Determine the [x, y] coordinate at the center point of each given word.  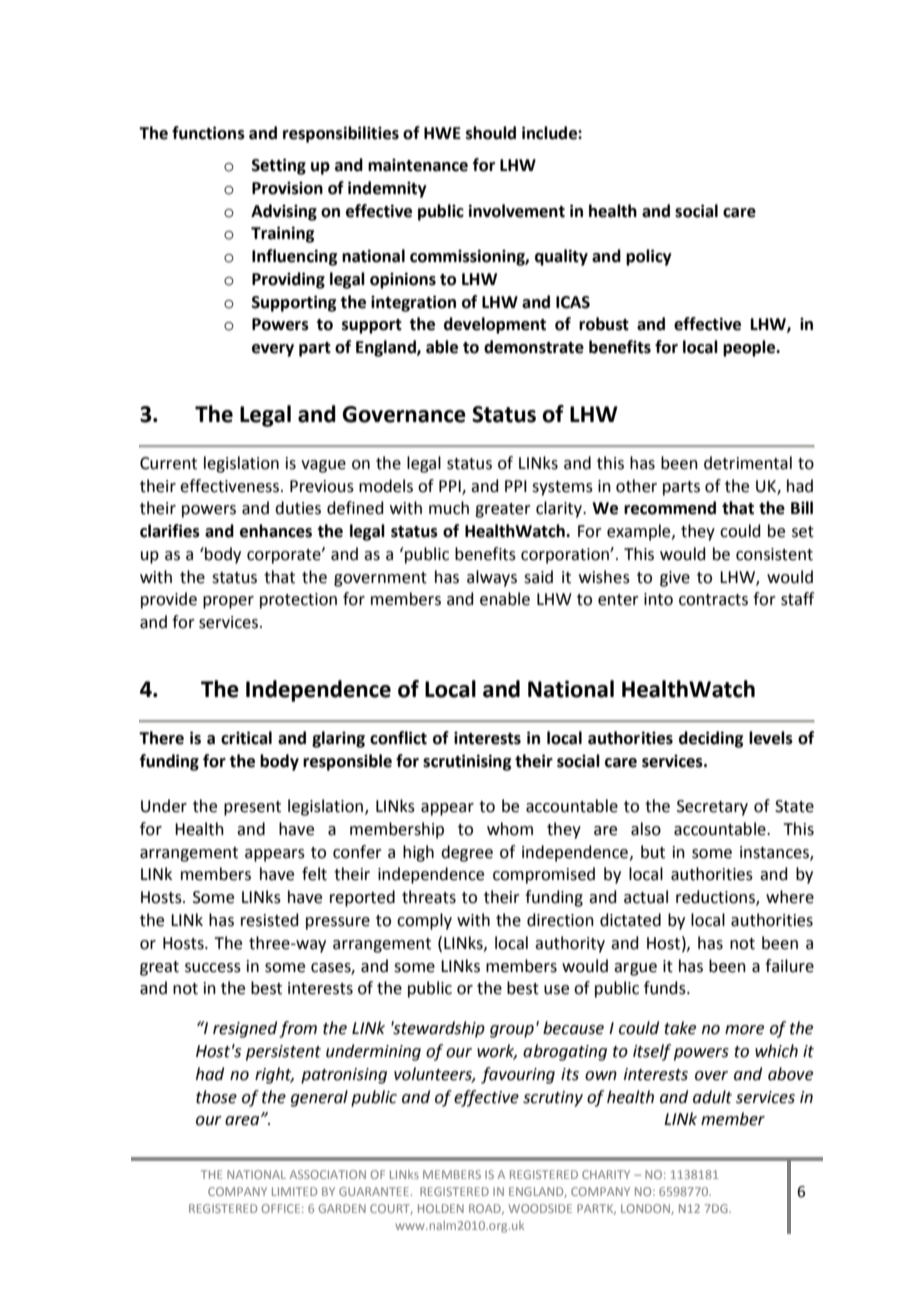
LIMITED [294, 1191]
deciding [711, 739]
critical [246, 738]
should [491, 133]
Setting [279, 166]
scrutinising [467, 762]
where [790, 897]
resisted [270, 920]
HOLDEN [441, 1208]
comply [424, 921]
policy [649, 257]
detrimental [748, 463]
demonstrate [534, 347]
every [273, 350]
